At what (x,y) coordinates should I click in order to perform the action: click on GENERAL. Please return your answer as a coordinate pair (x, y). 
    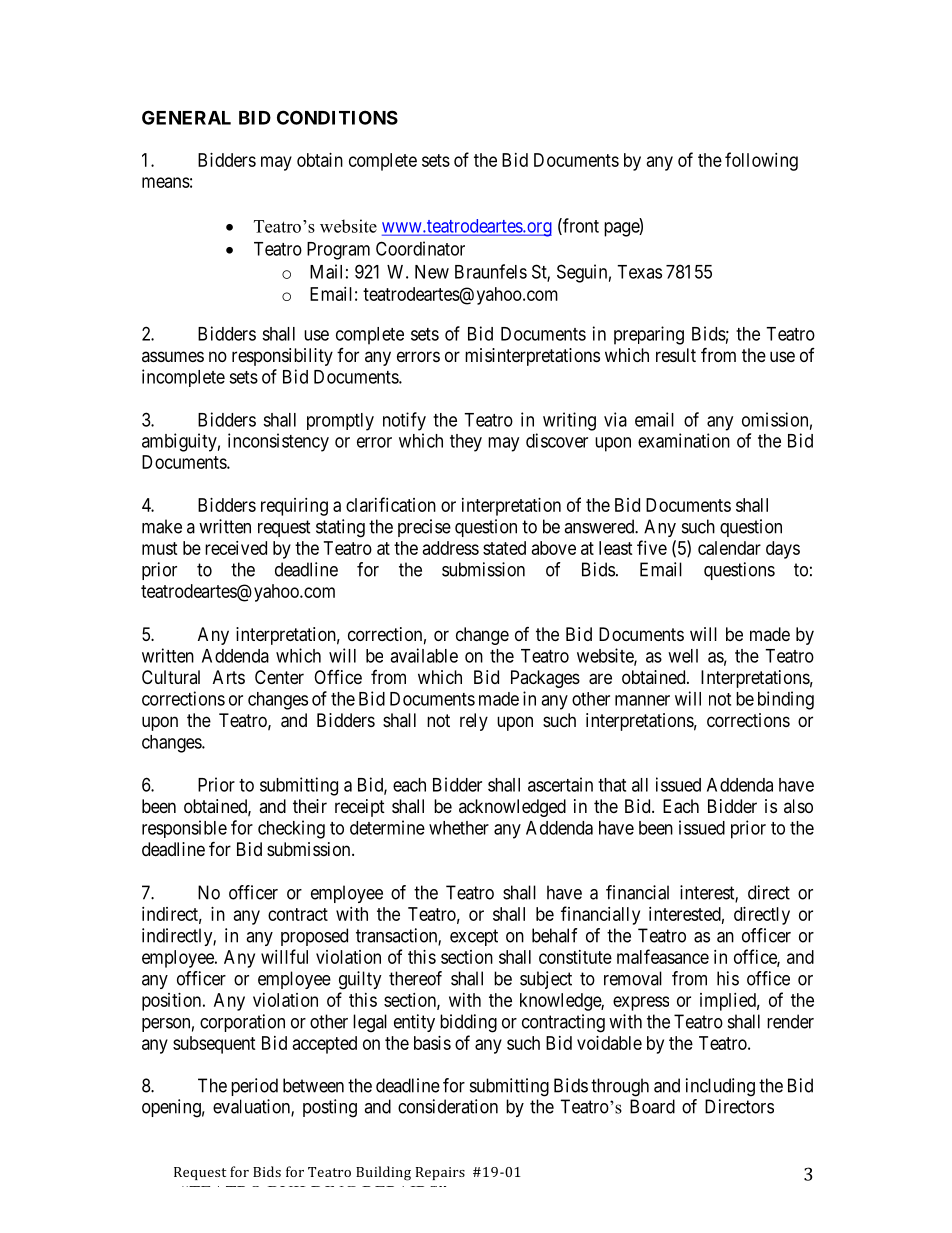
    Looking at the image, I should click on (186, 117).
